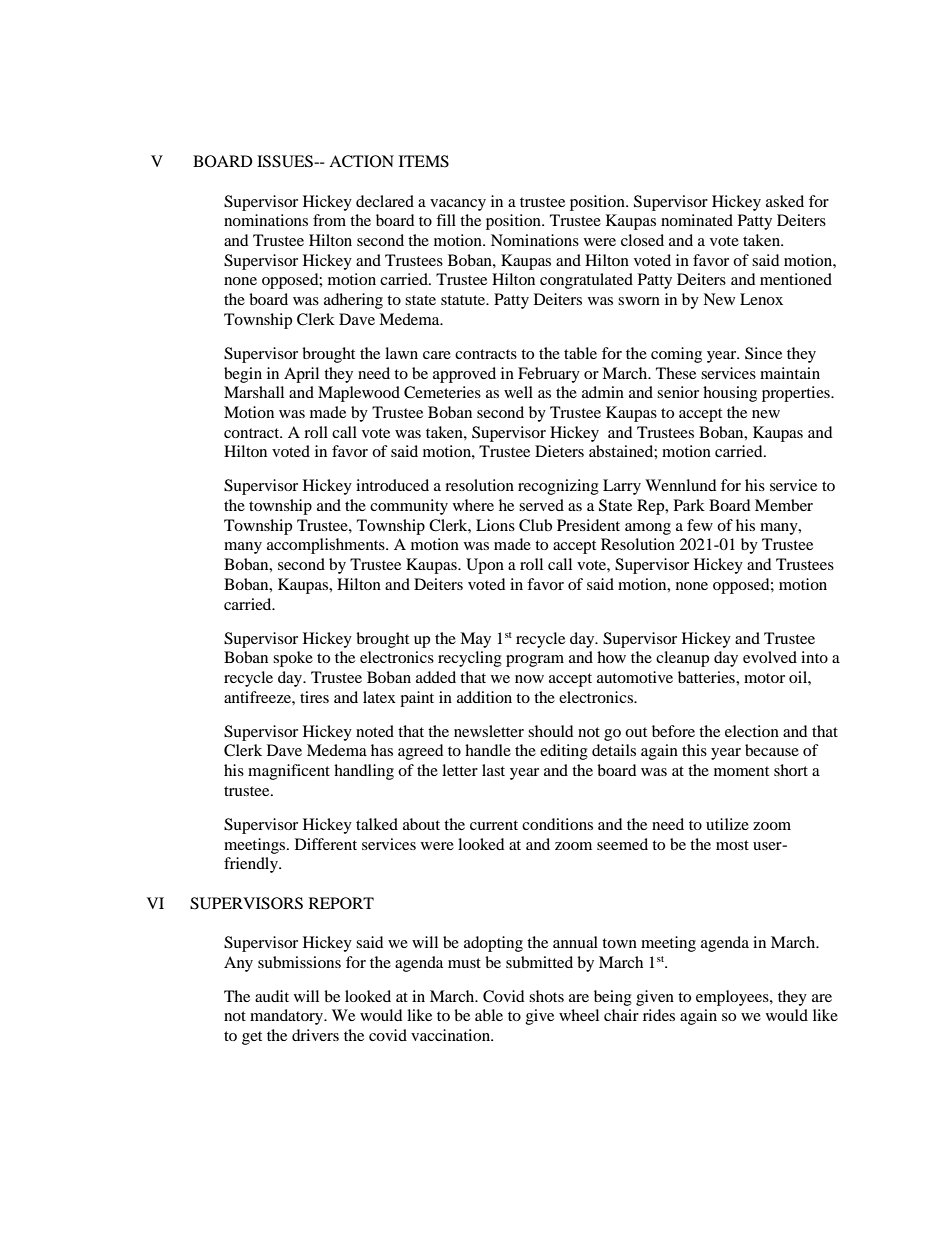 The height and width of the screenshot is (1233, 952). Describe the element at coordinates (730, 394) in the screenshot. I see `housing` at that location.
